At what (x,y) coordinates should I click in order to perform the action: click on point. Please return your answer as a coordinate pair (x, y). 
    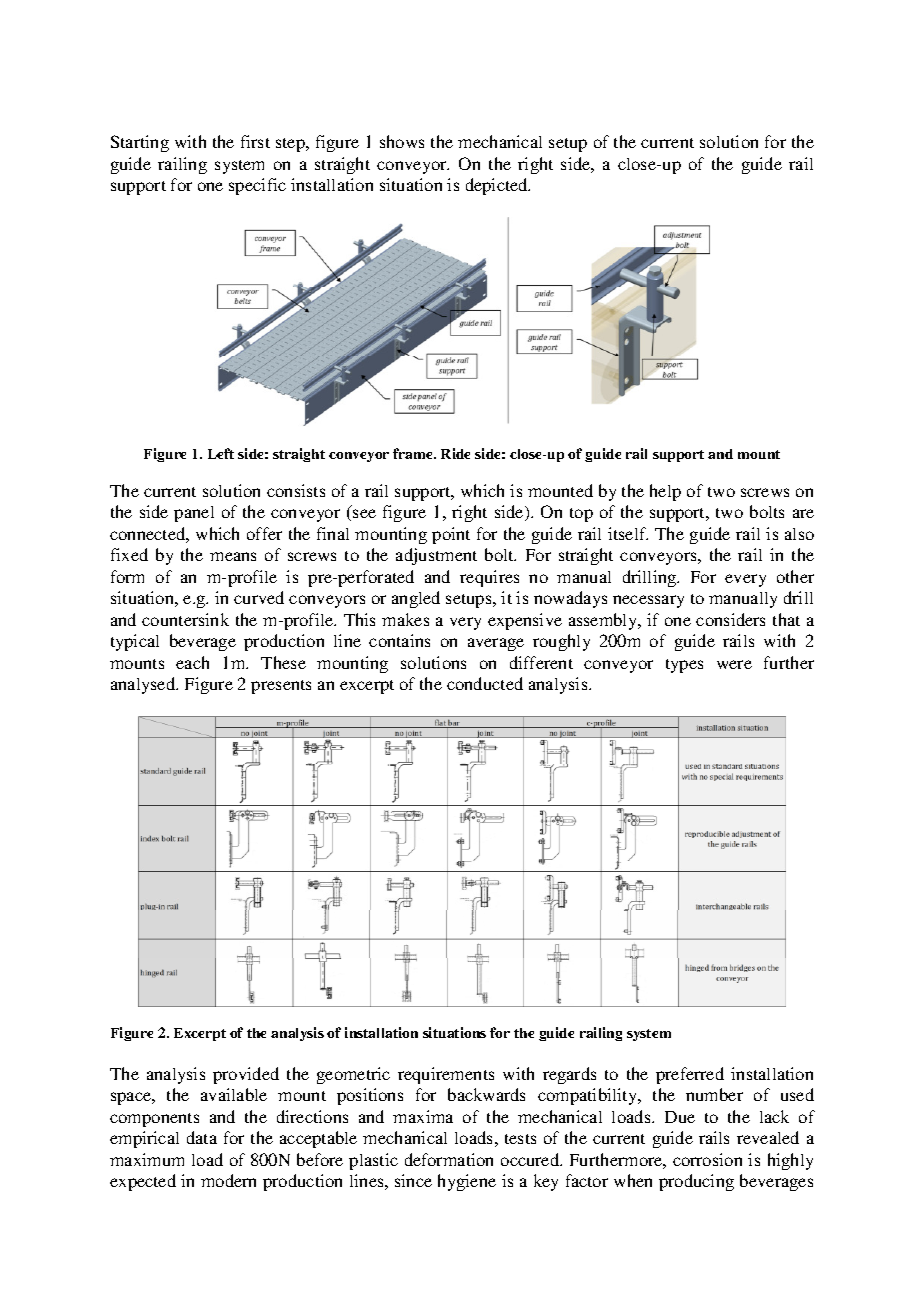
    Looking at the image, I should click on (451, 535).
